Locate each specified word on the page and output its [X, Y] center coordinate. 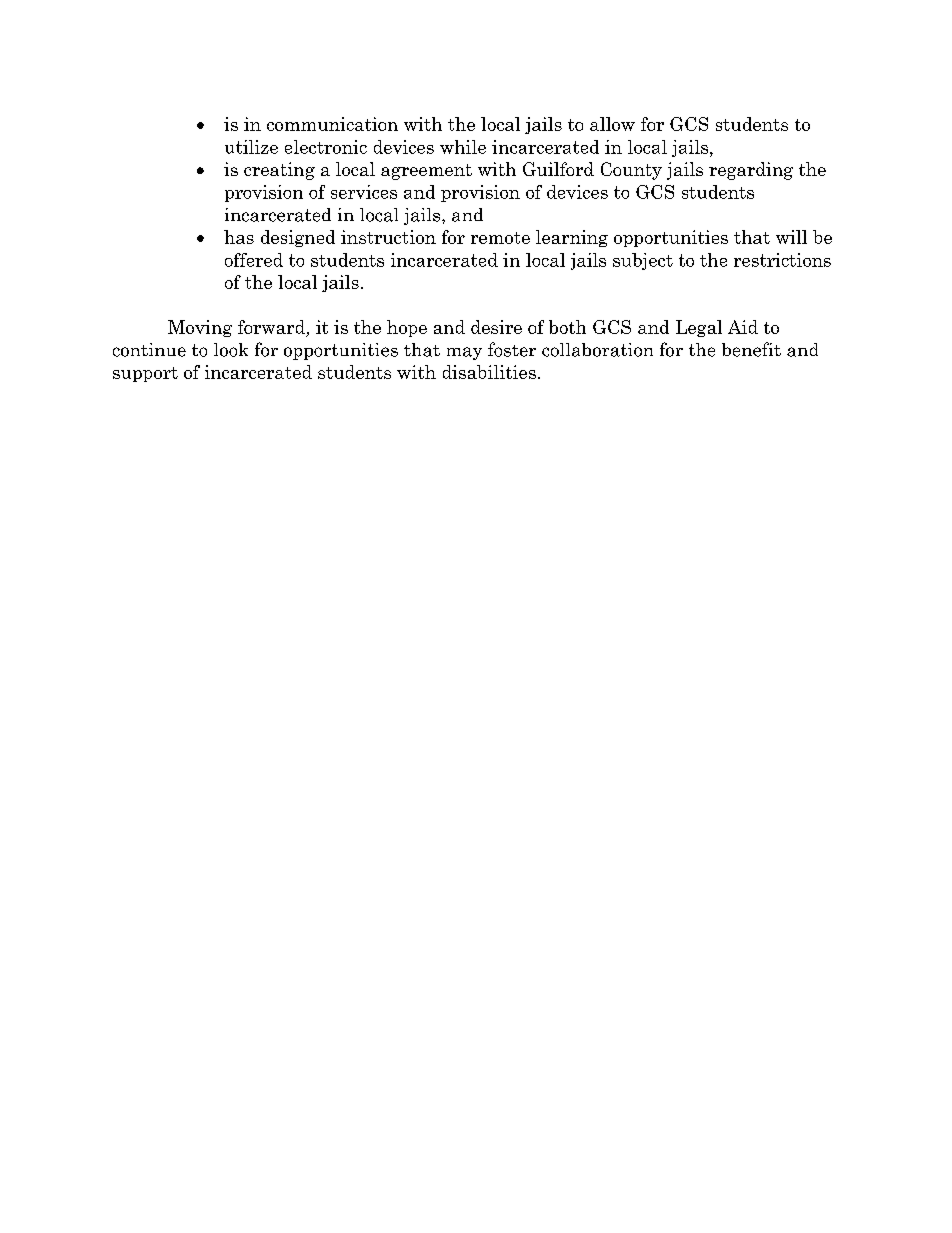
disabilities [489, 372]
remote [500, 238]
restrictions [782, 260]
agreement [426, 172]
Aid [743, 327]
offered [254, 260]
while [463, 147]
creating [279, 171]
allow [612, 124]
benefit [751, 349]
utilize [251, 147]
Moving [200, 328]
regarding [751, 171]
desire [496, 327]
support [145, 374]
